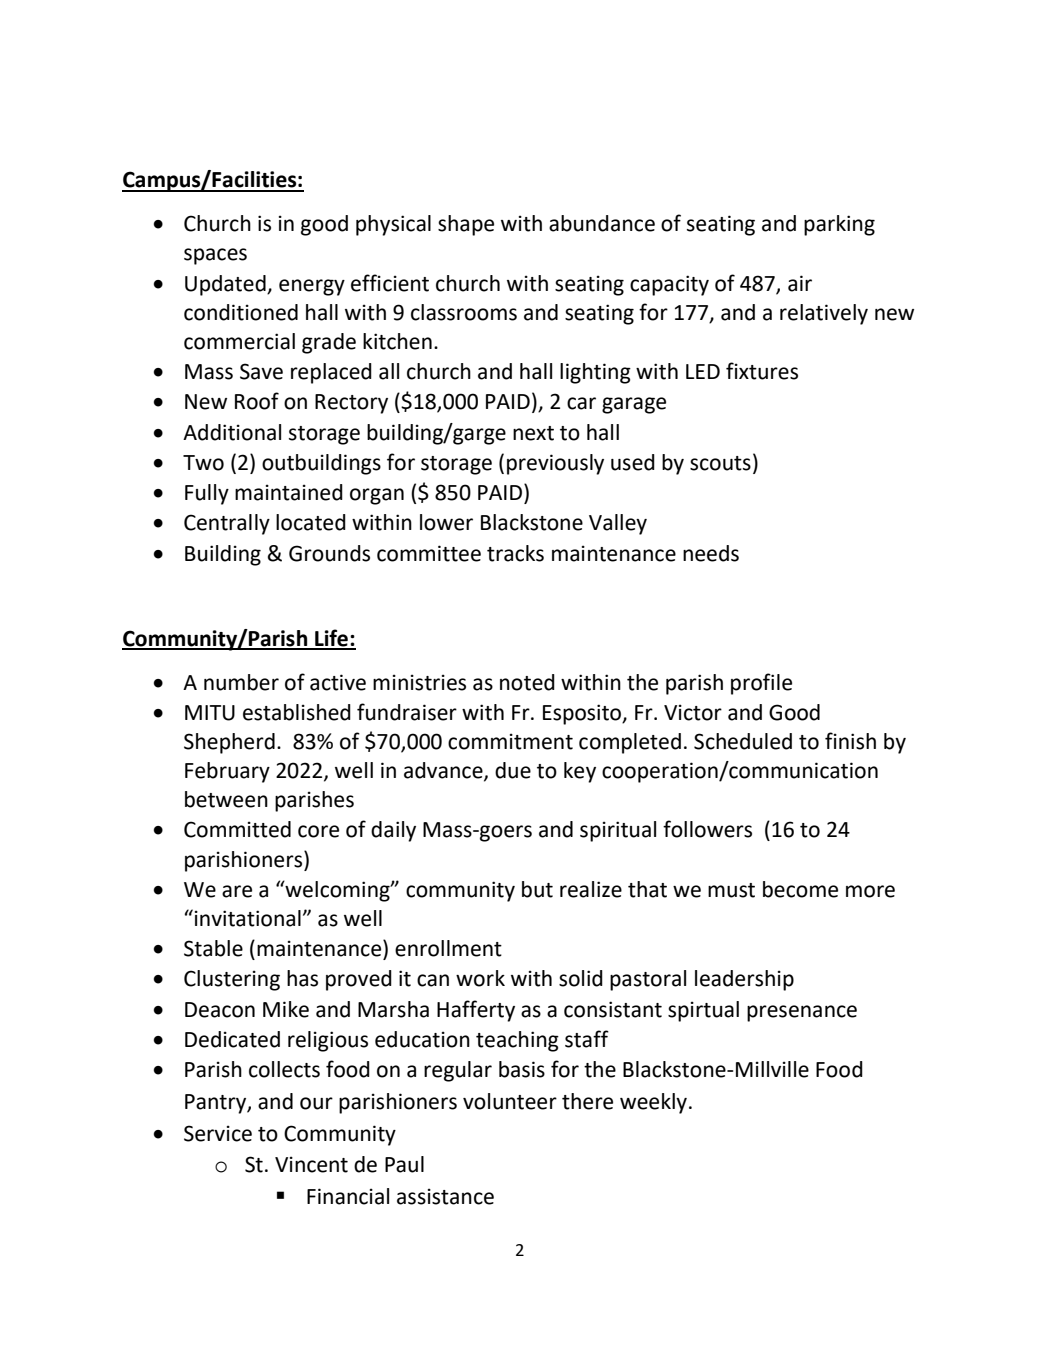 The width and height of the image is (1040, 1345). I want to click on core, so click(318, 831).
